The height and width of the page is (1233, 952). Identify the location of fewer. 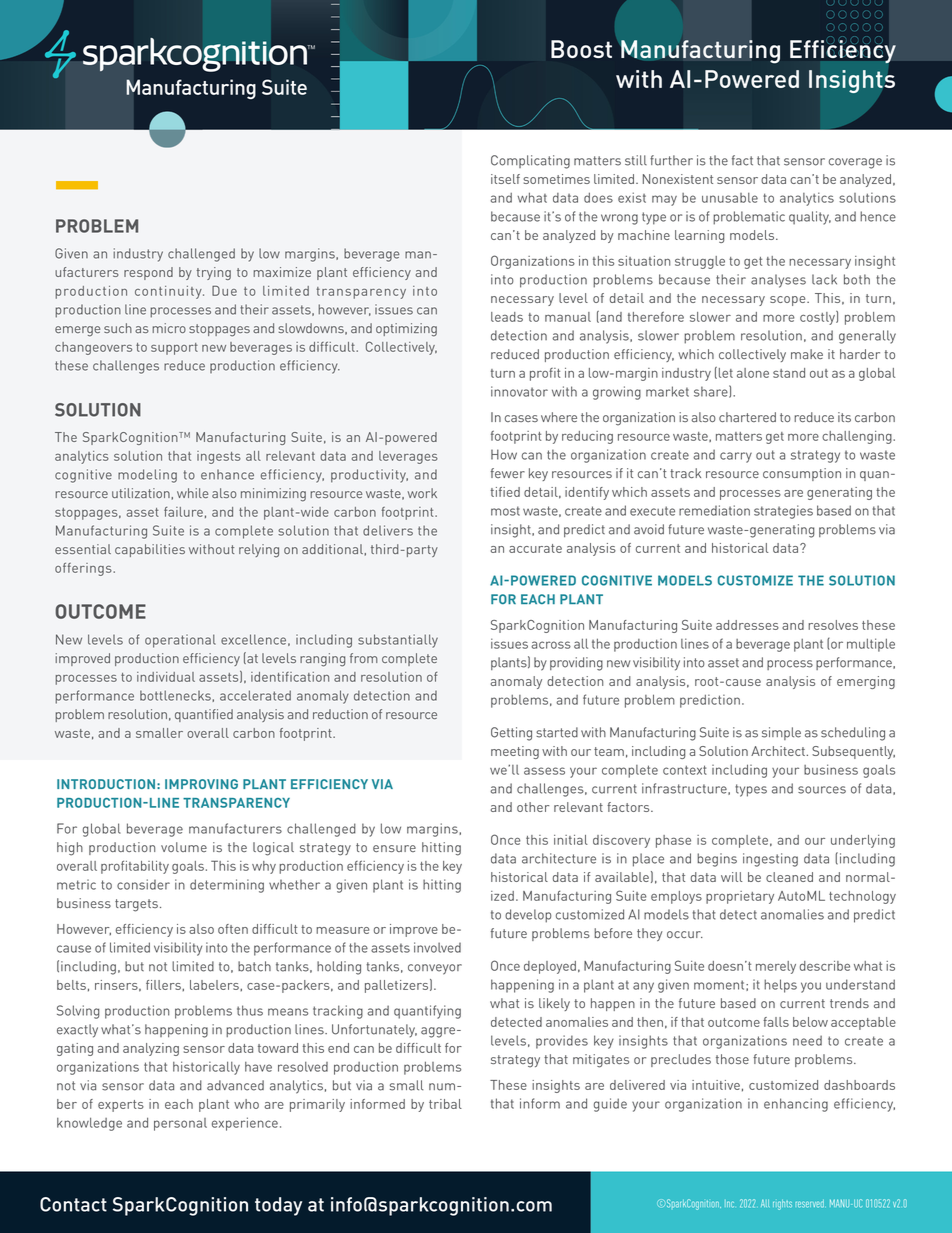
(508, 473).
